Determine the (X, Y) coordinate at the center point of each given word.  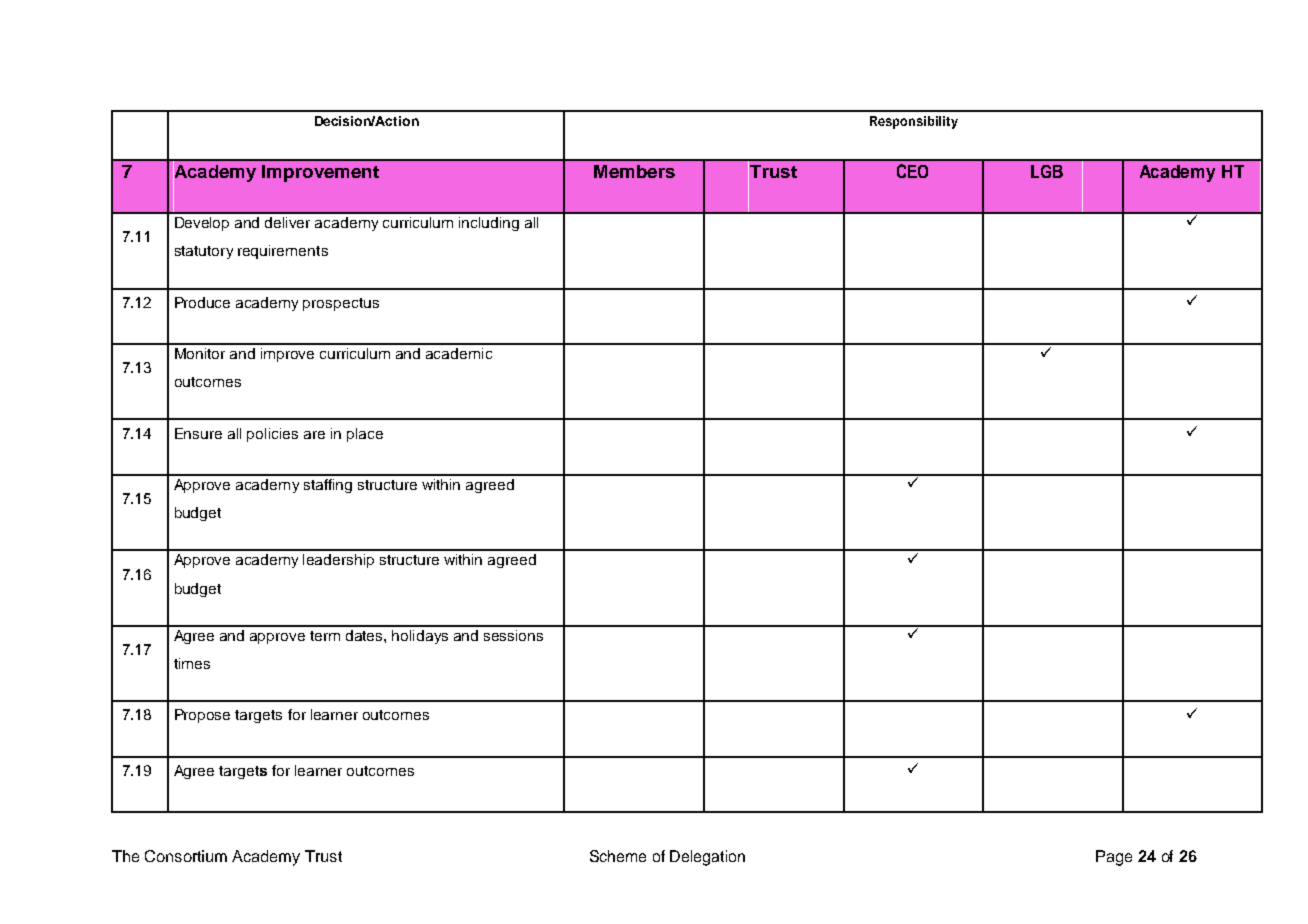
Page (1114, 858)
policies (272, 435)
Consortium (186, 856)
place (365, 435)
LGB (1047, 171)
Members (634, 171)
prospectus (341, 304)
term (325, 636)
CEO (912, 171)
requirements (283, 252)
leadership (338, 561)
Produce (202, 302)
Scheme (618, 856)
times (192, 663)
